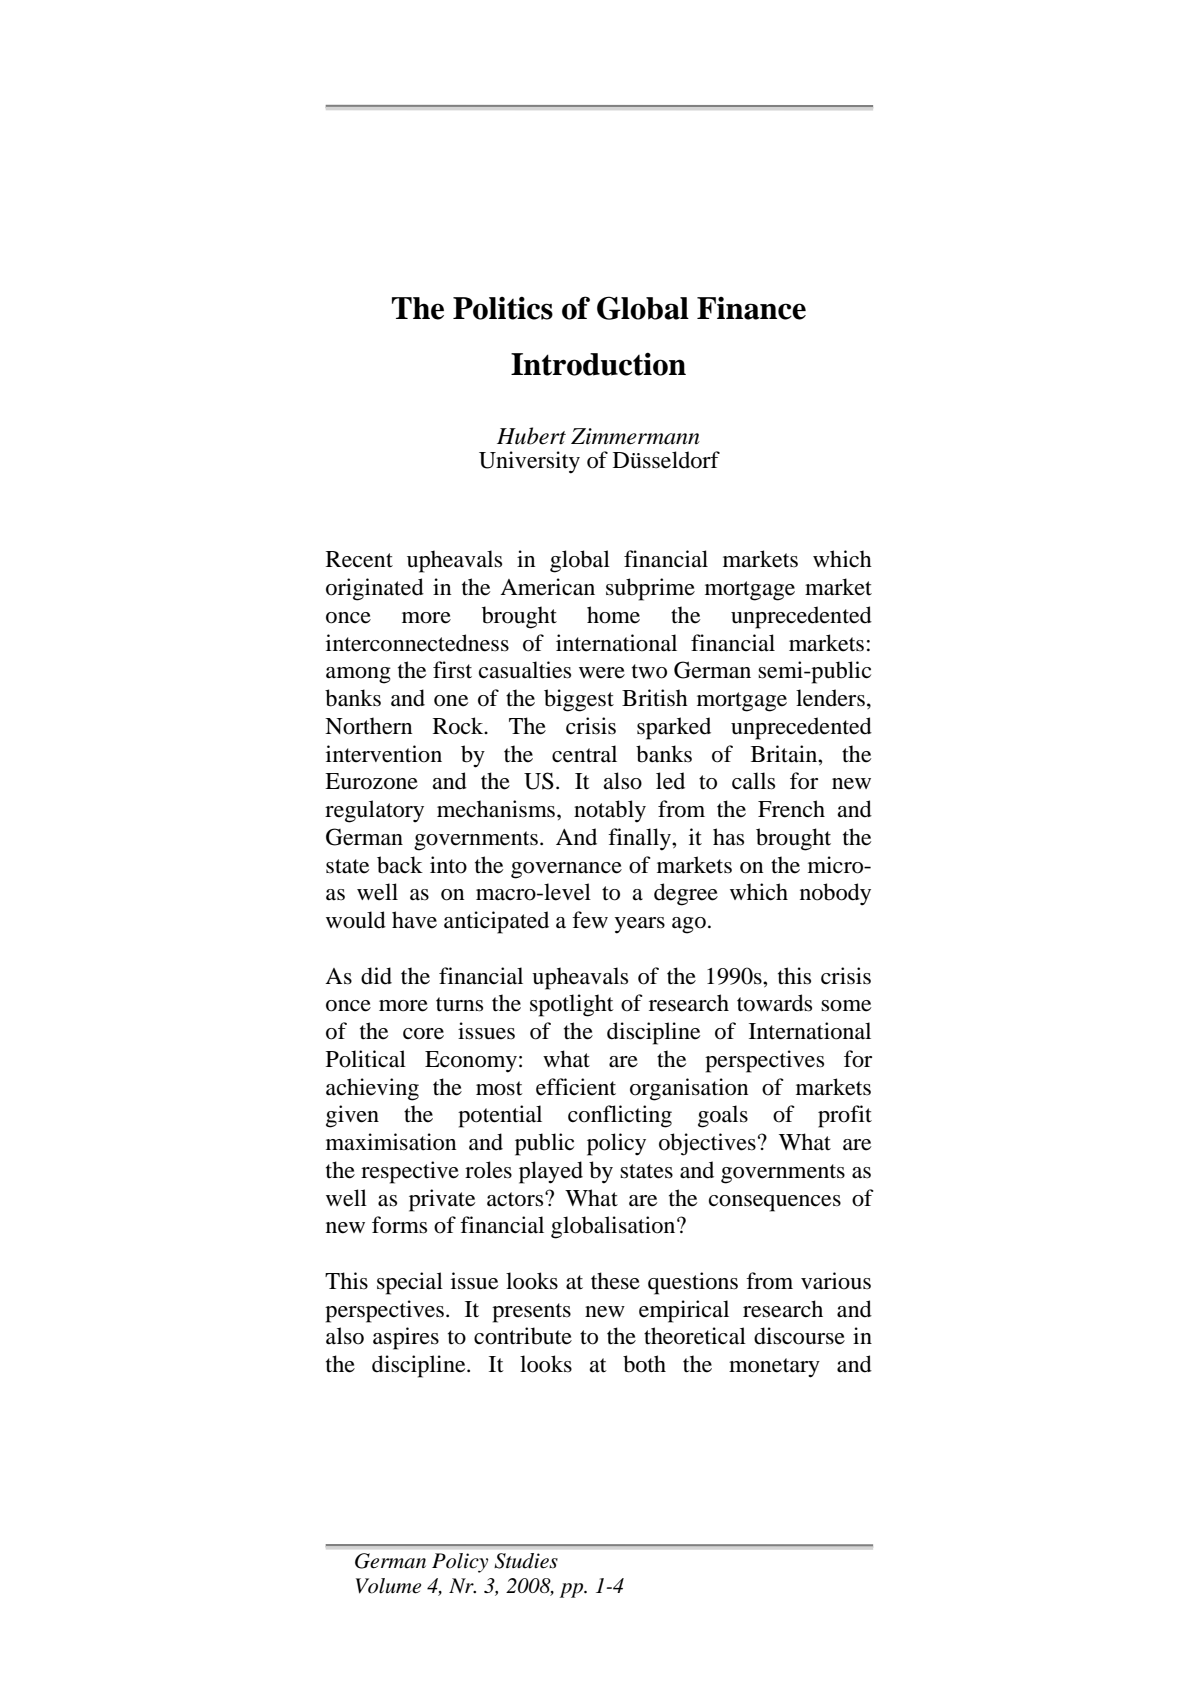  Describe the element at coordinates (388, 1586) in the screenshot. I see `Volume` at that location.
